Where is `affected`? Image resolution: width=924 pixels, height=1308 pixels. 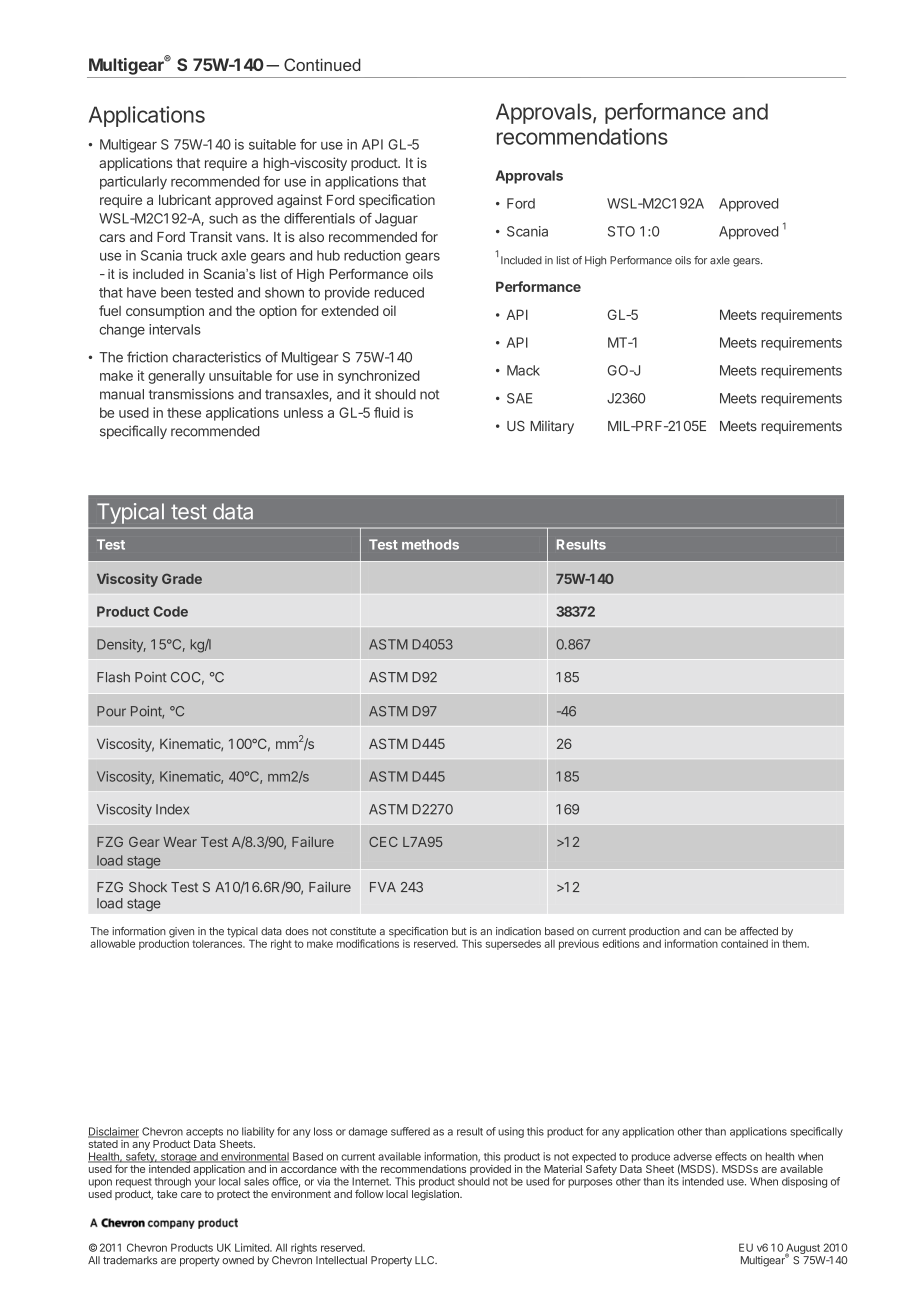 affected is located at coordinates (759, 931).
